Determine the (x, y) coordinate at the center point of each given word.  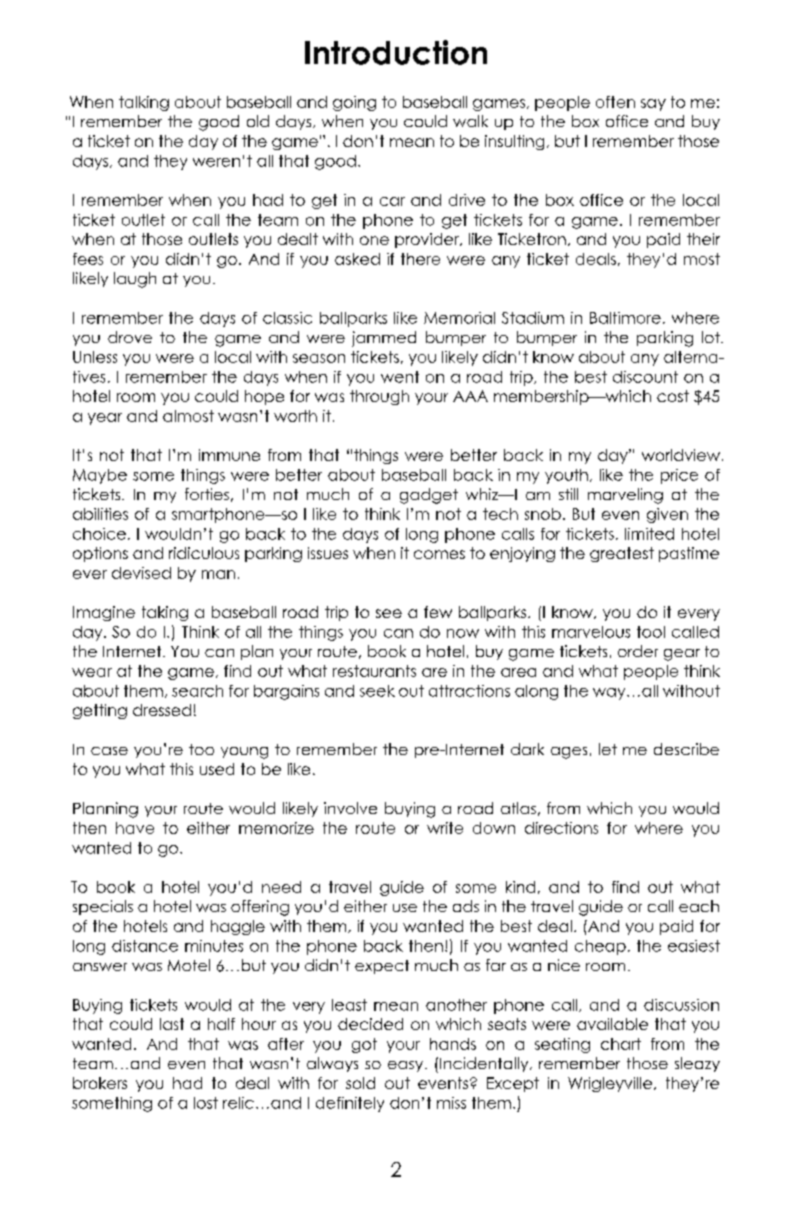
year (105, 419)
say (653, 105)
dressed (162, 710)
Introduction (396, 52)
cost (673, 396)
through (379, 397)
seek (377, 691)
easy (405, 1066)
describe (686, 749)
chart (621, 1044)
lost (206, 1103)
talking (144, 103)
